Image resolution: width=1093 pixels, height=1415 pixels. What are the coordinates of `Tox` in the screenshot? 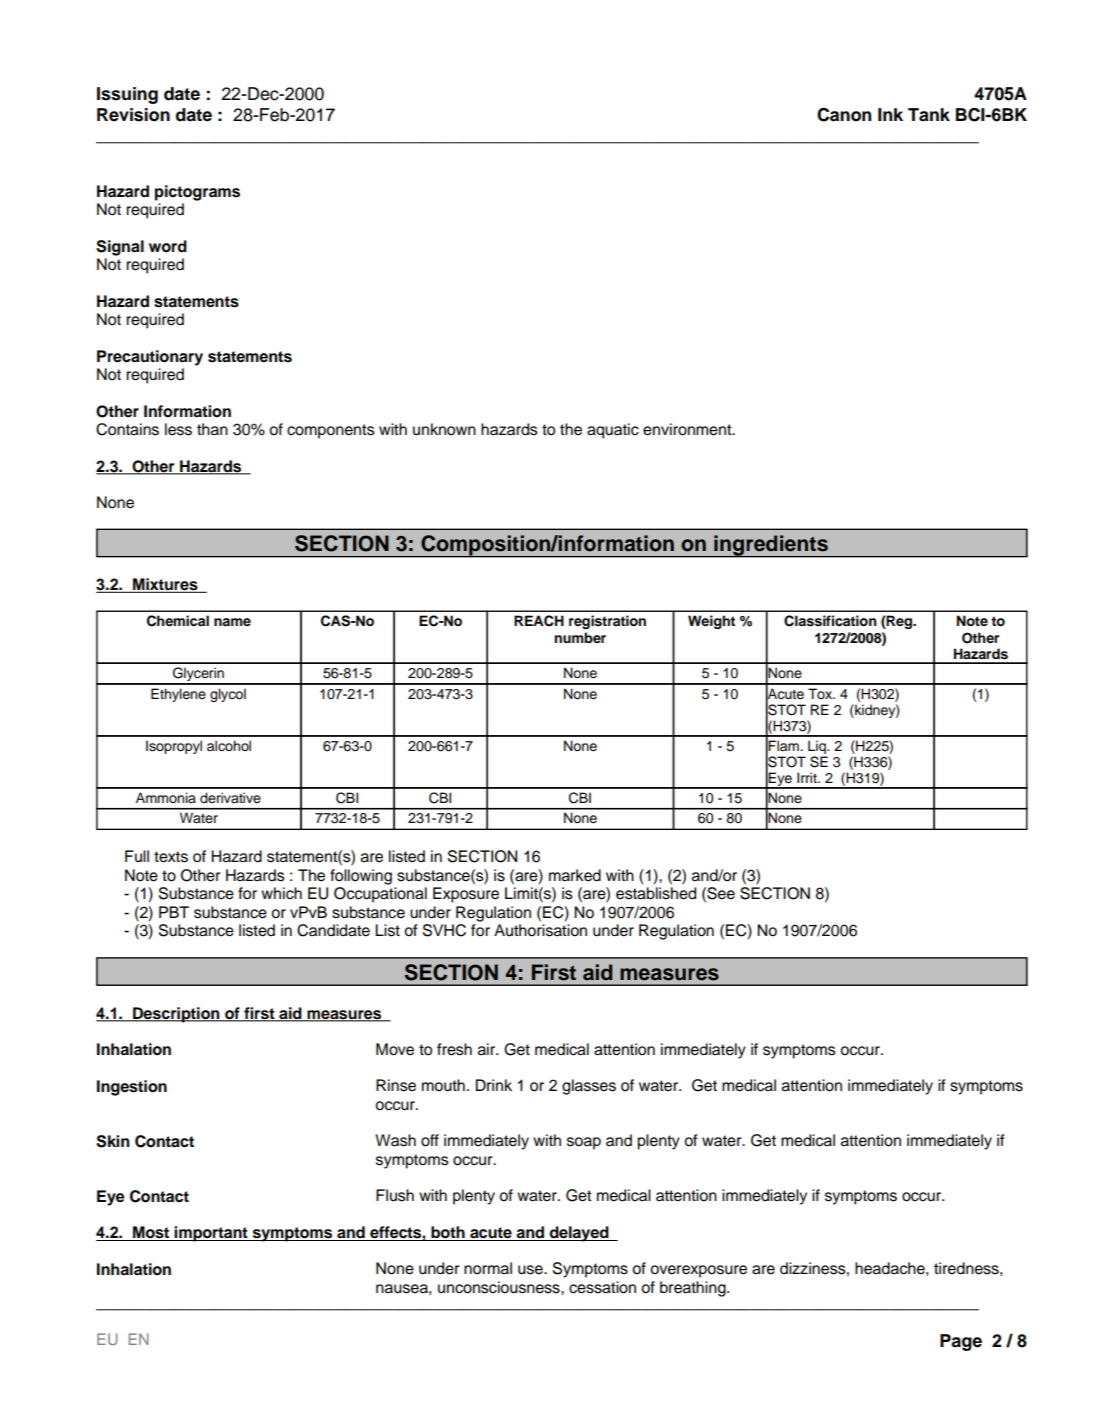 It's located at (821, 693).
